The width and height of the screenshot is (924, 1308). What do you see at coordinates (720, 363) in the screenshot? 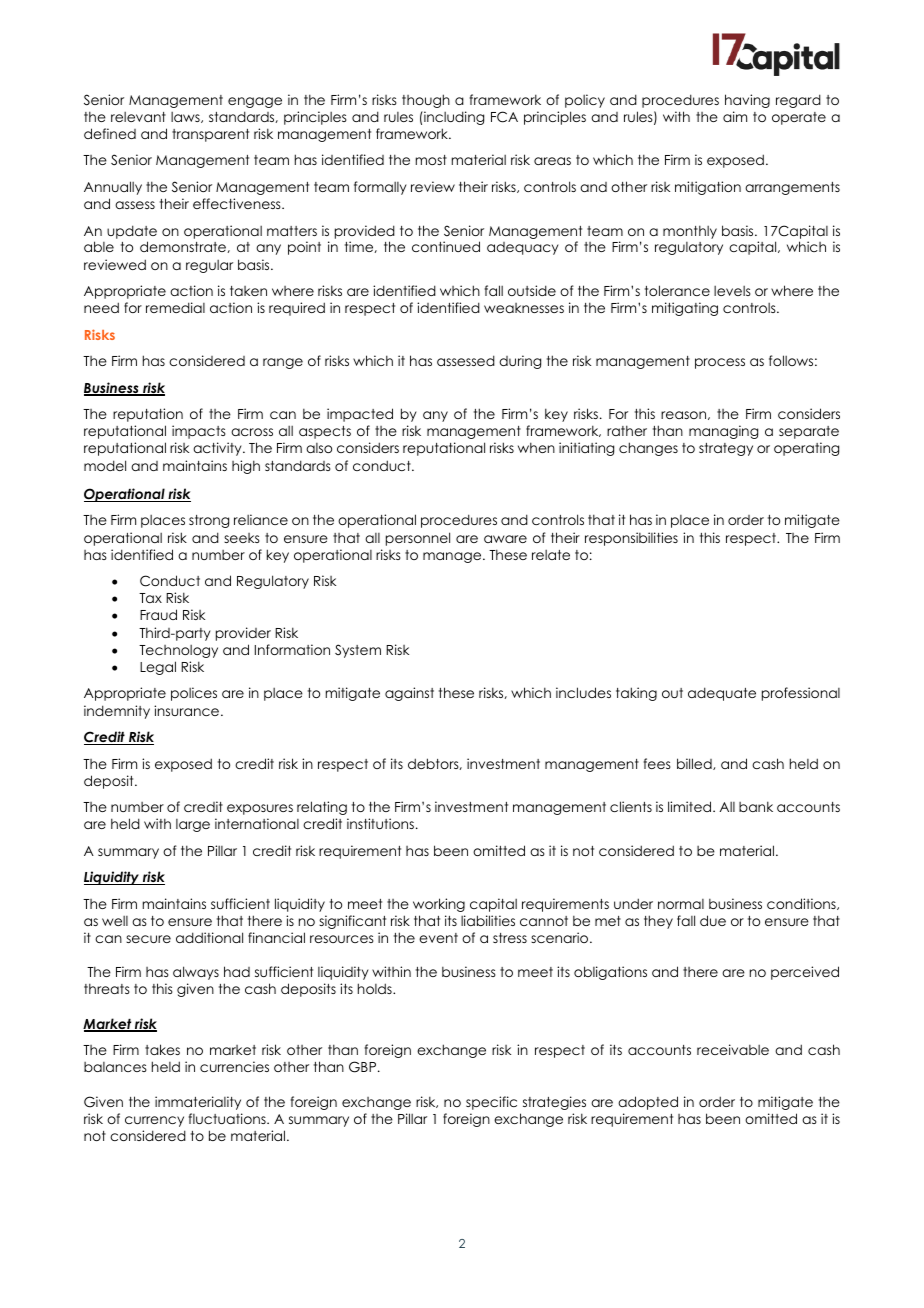
I see `process` at bounding box center [720, 363].
